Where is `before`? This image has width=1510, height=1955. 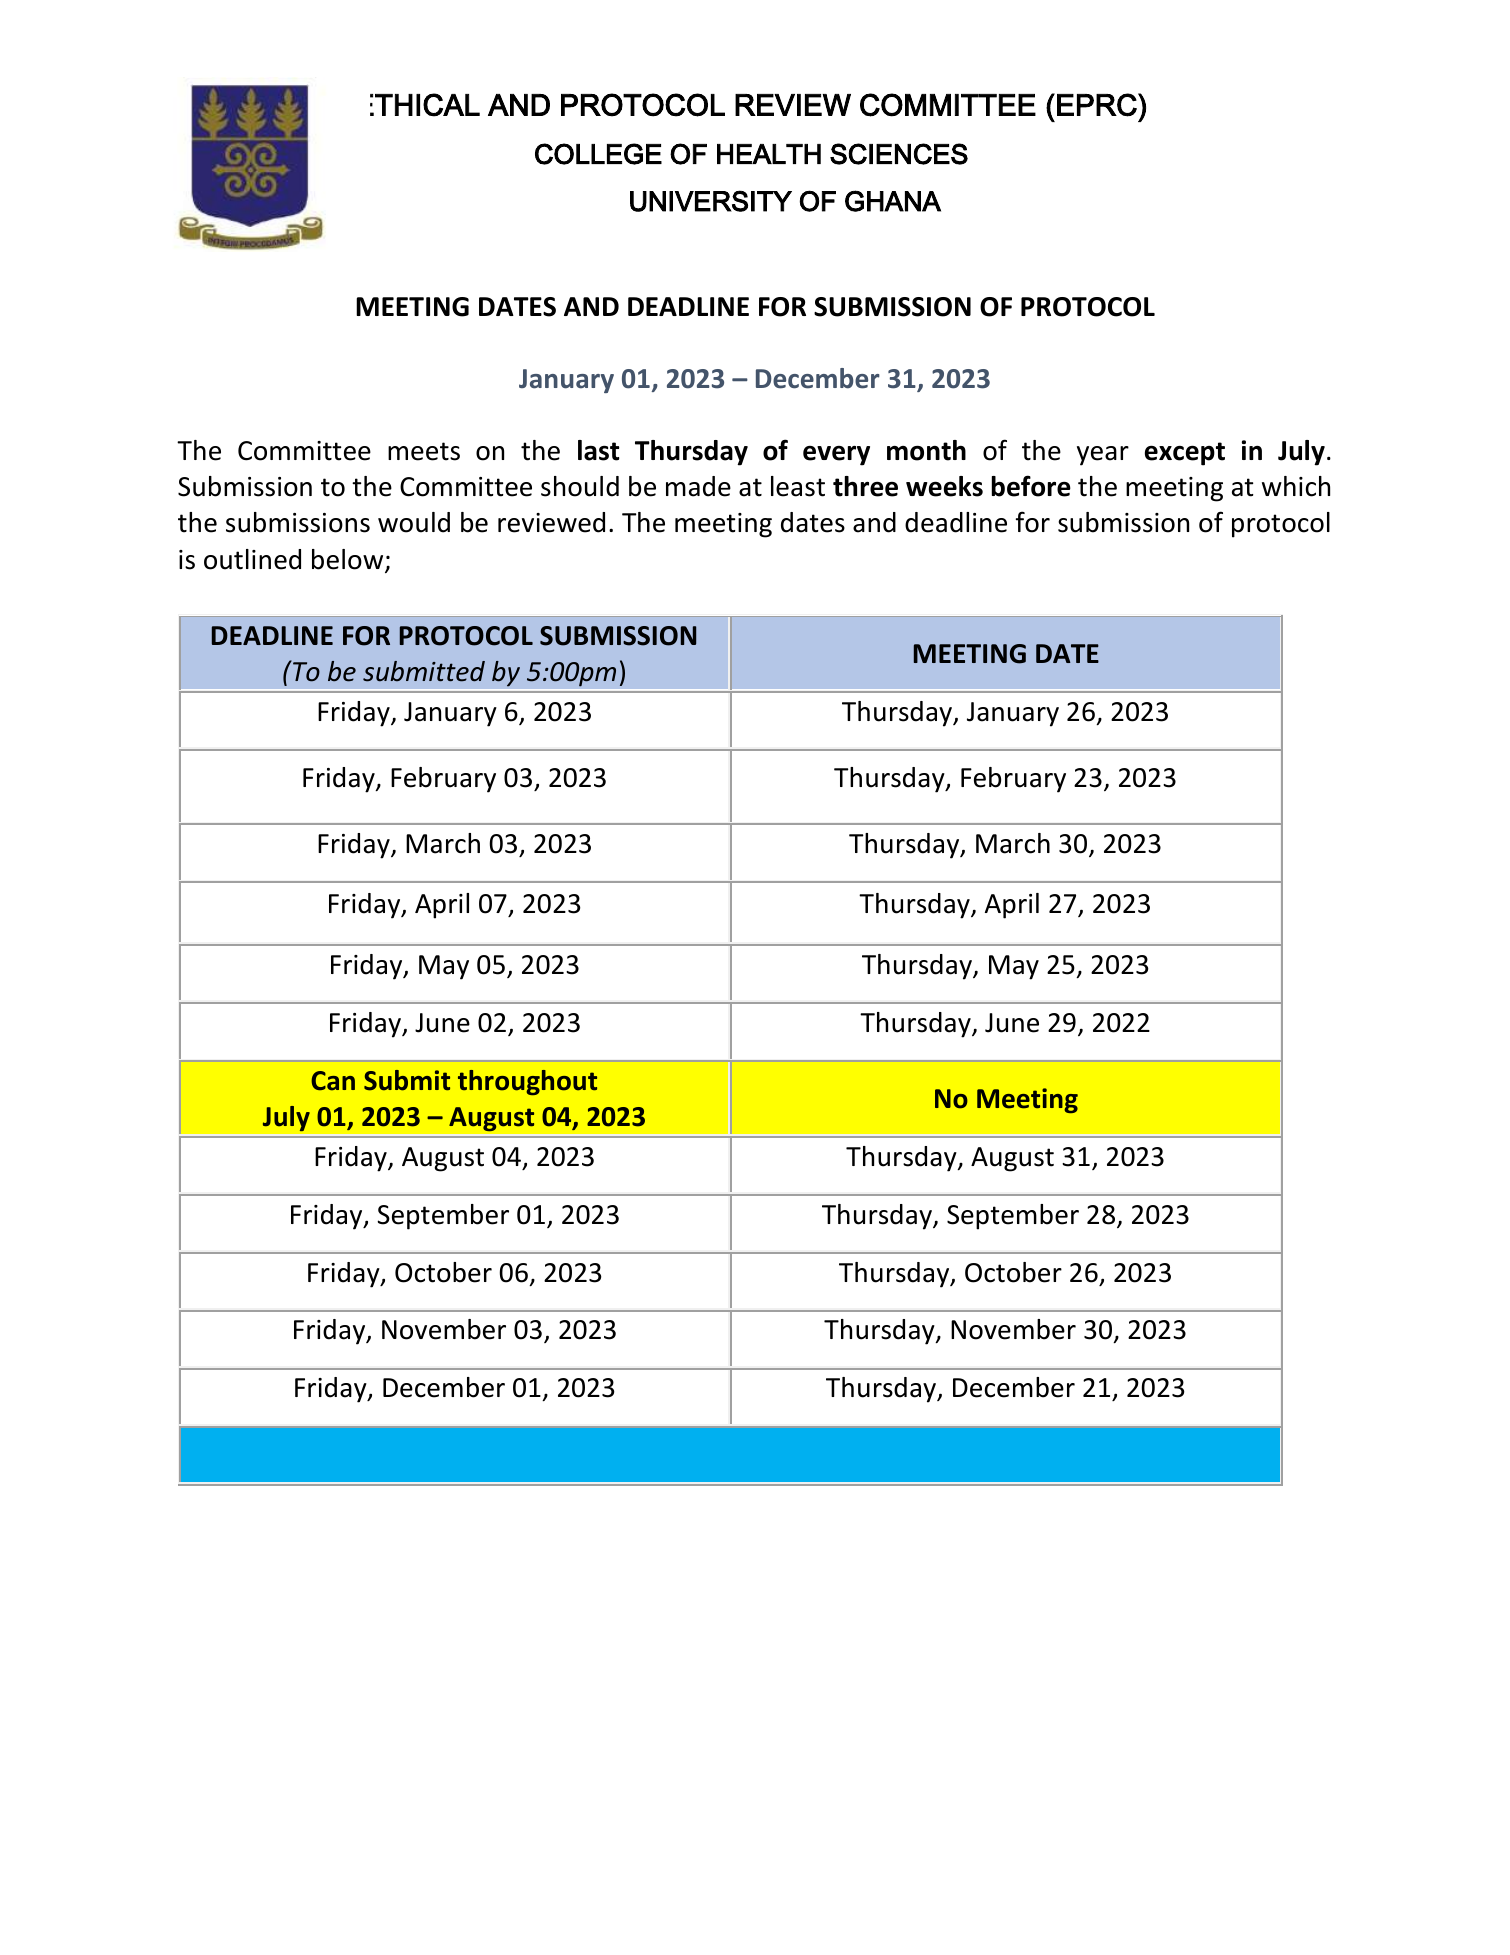
before is located at coordinates (1031, 486).
